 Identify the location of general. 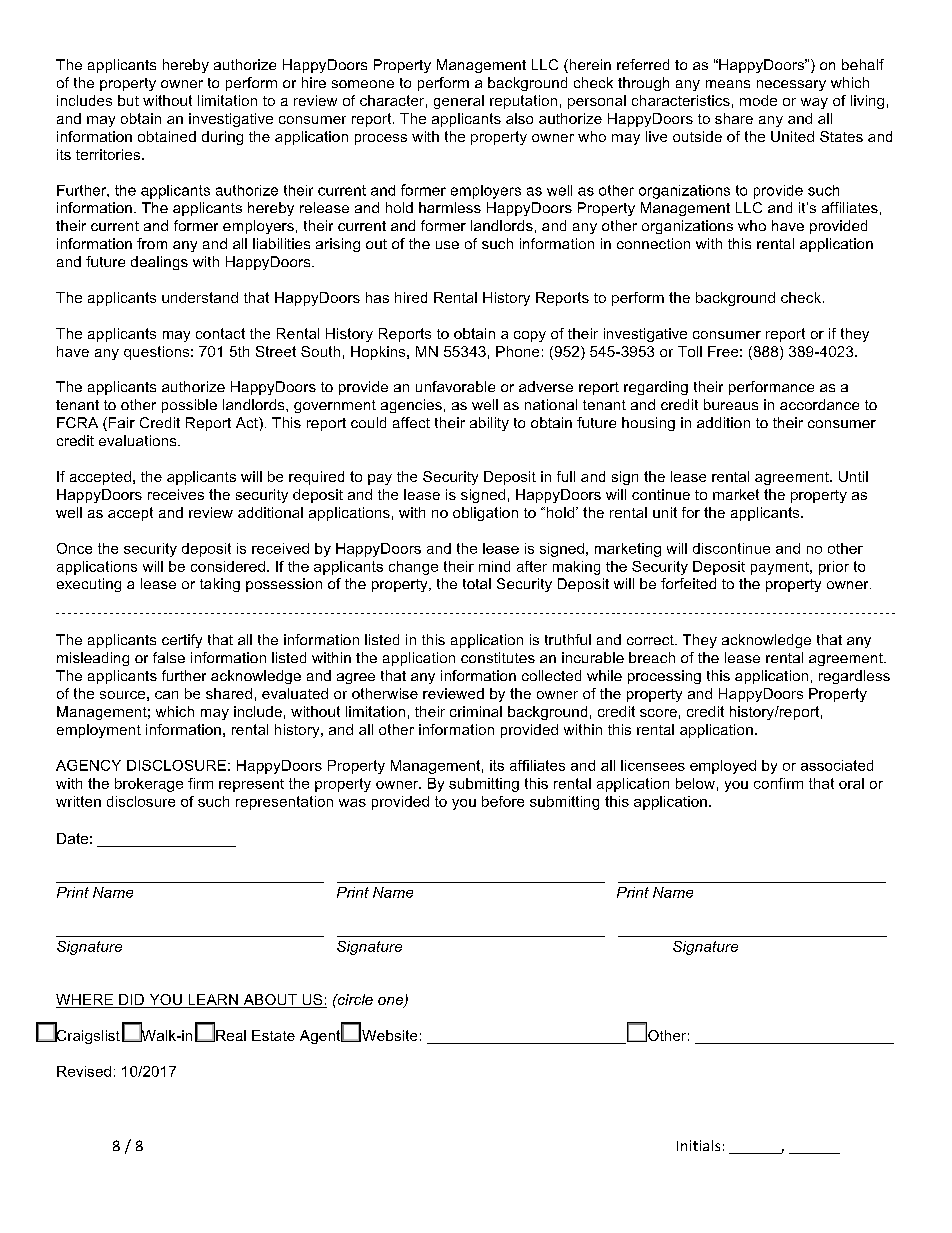
(459, 102).
